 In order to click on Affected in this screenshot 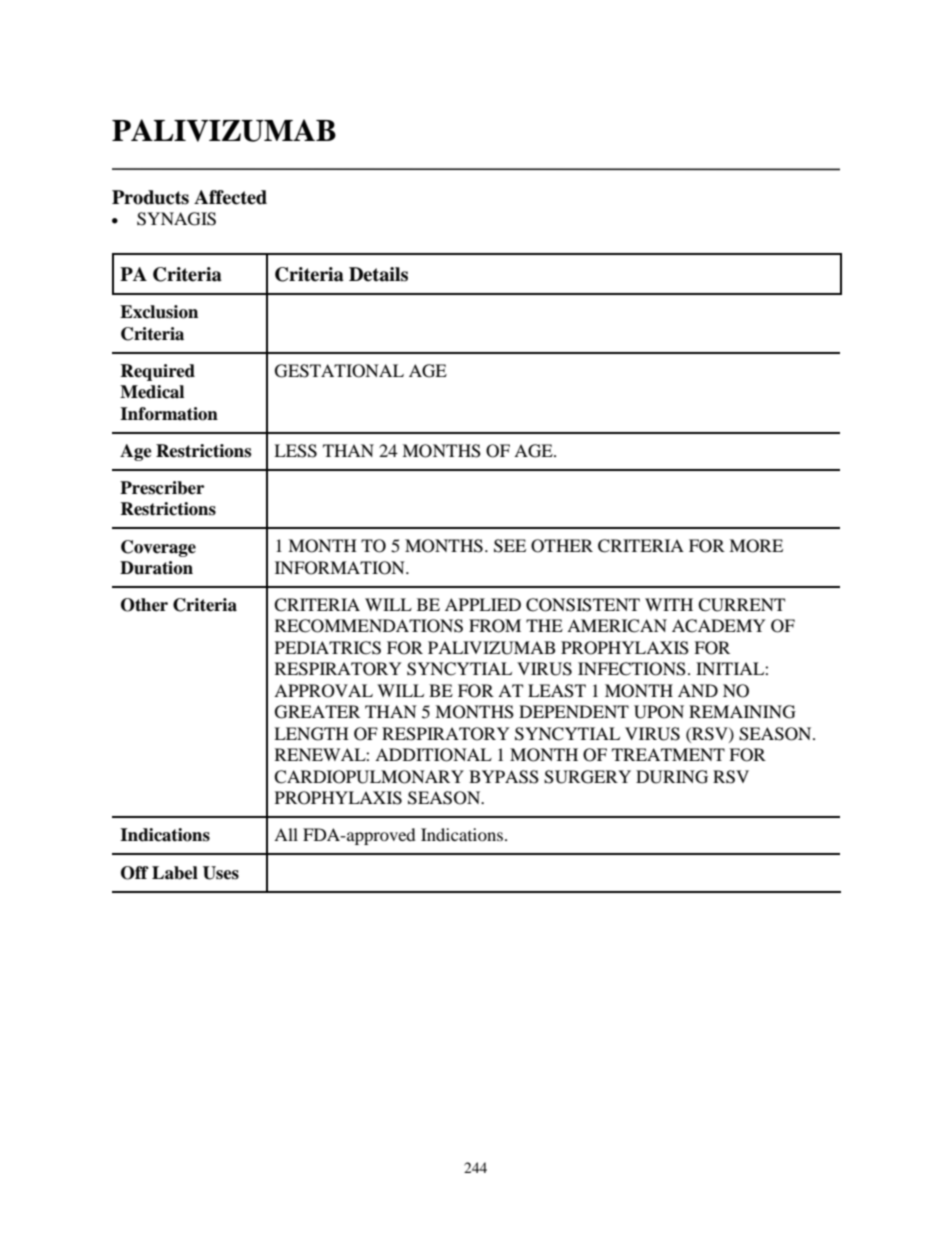, I will do `click(230, 197)`.
